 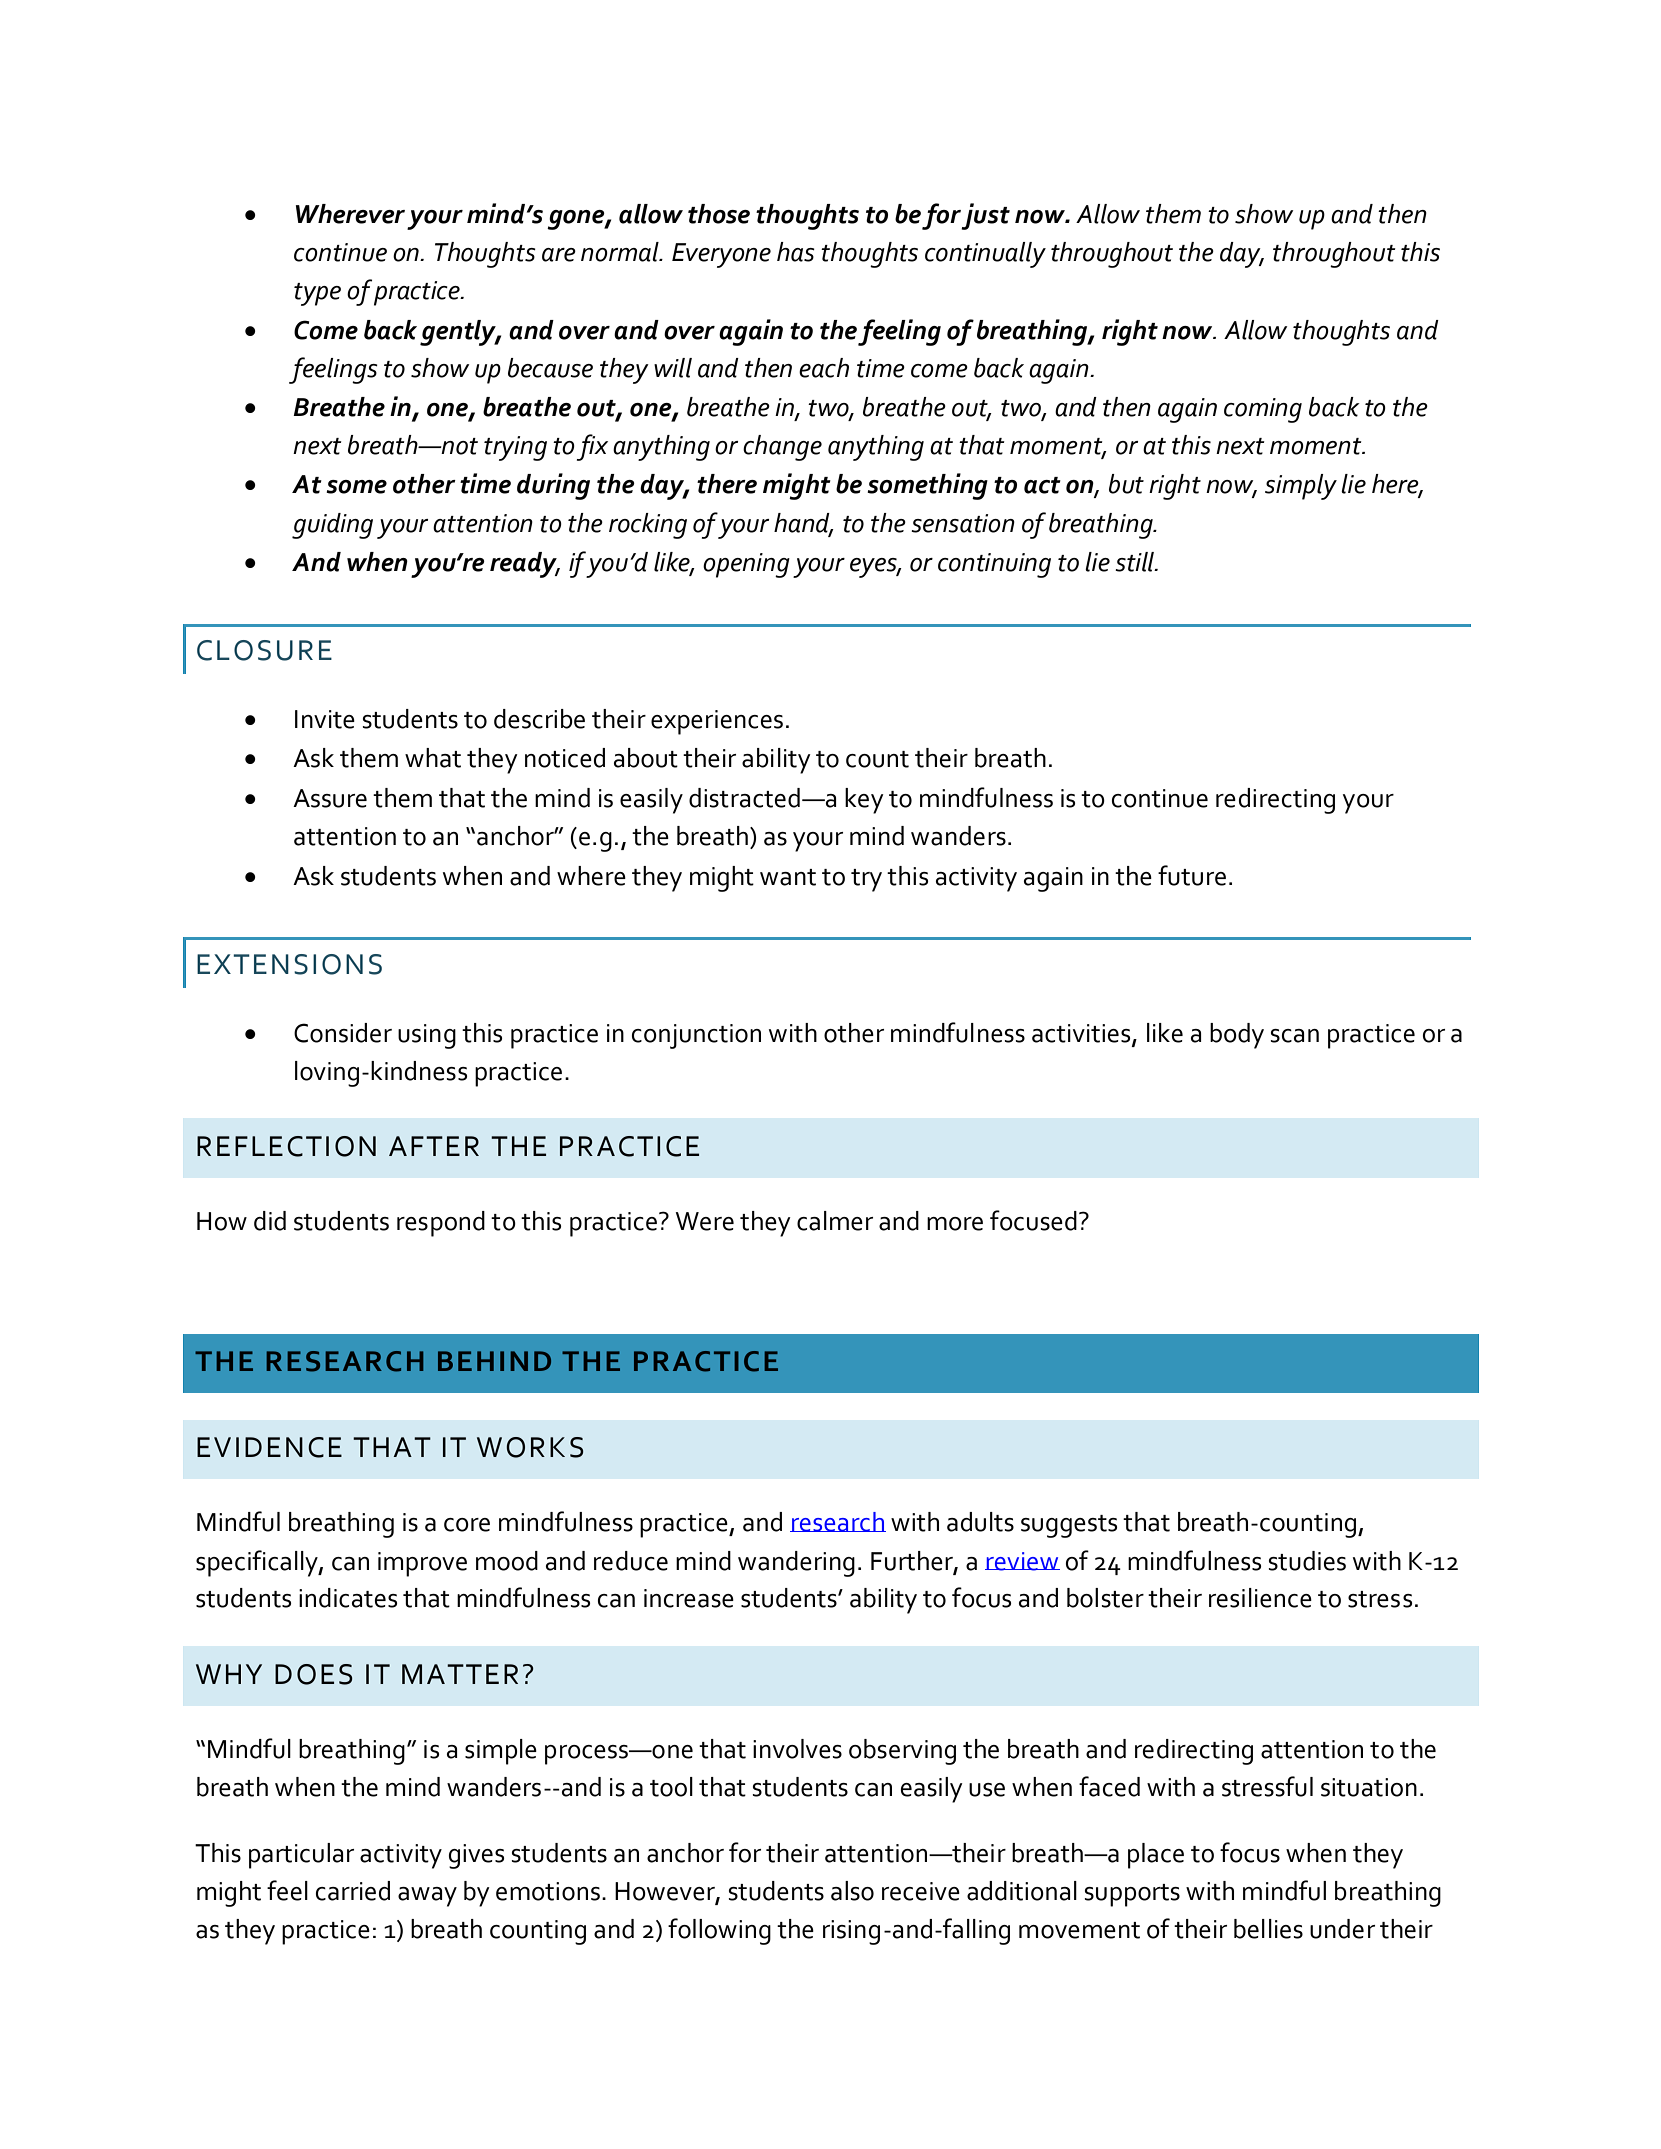 What do you see at coordinates (1263, 410) in the screenshot?
I see `coming` at bounding box center [1263, 410].
